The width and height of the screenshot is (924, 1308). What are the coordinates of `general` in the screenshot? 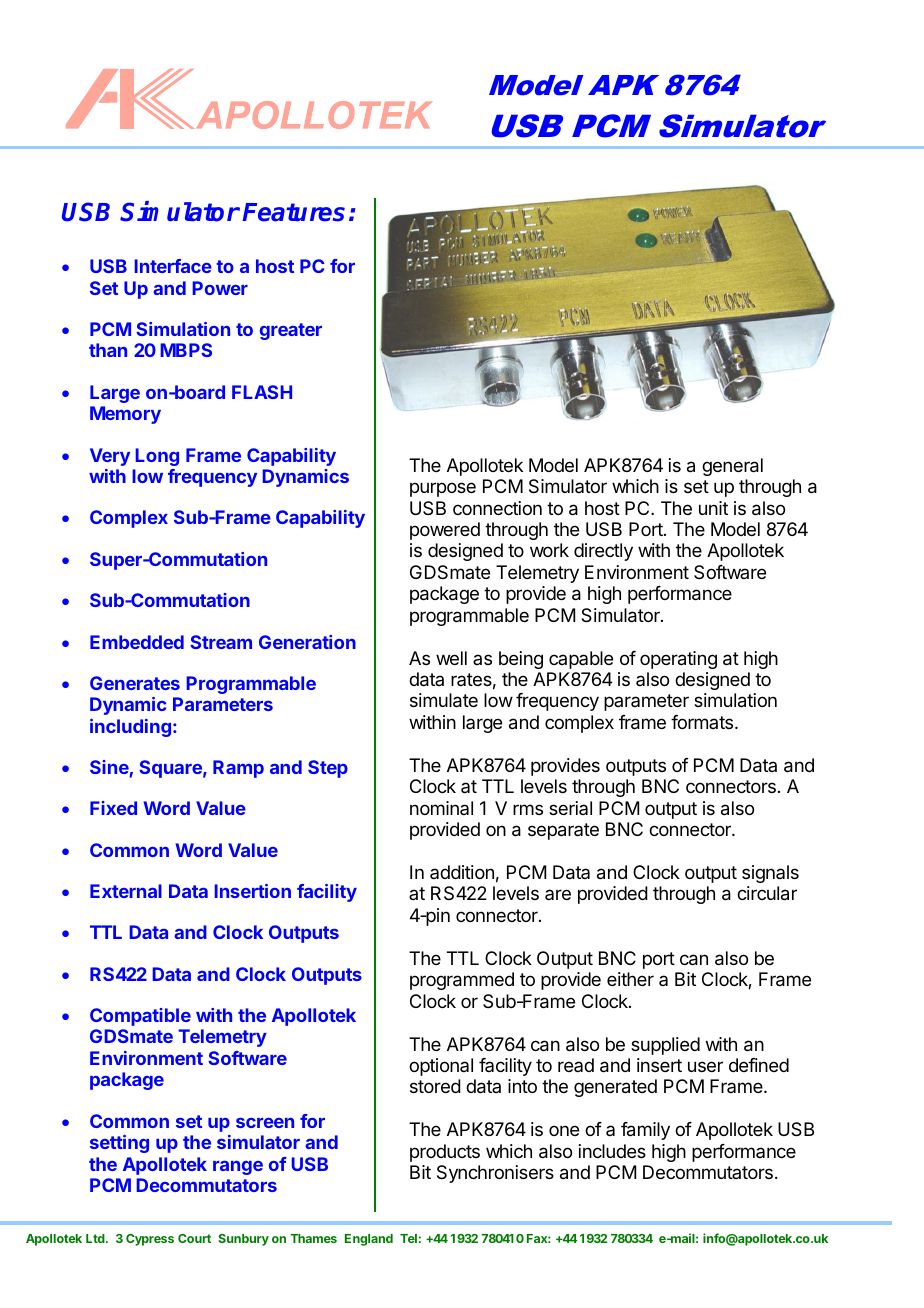 It's located at (732, 467).
